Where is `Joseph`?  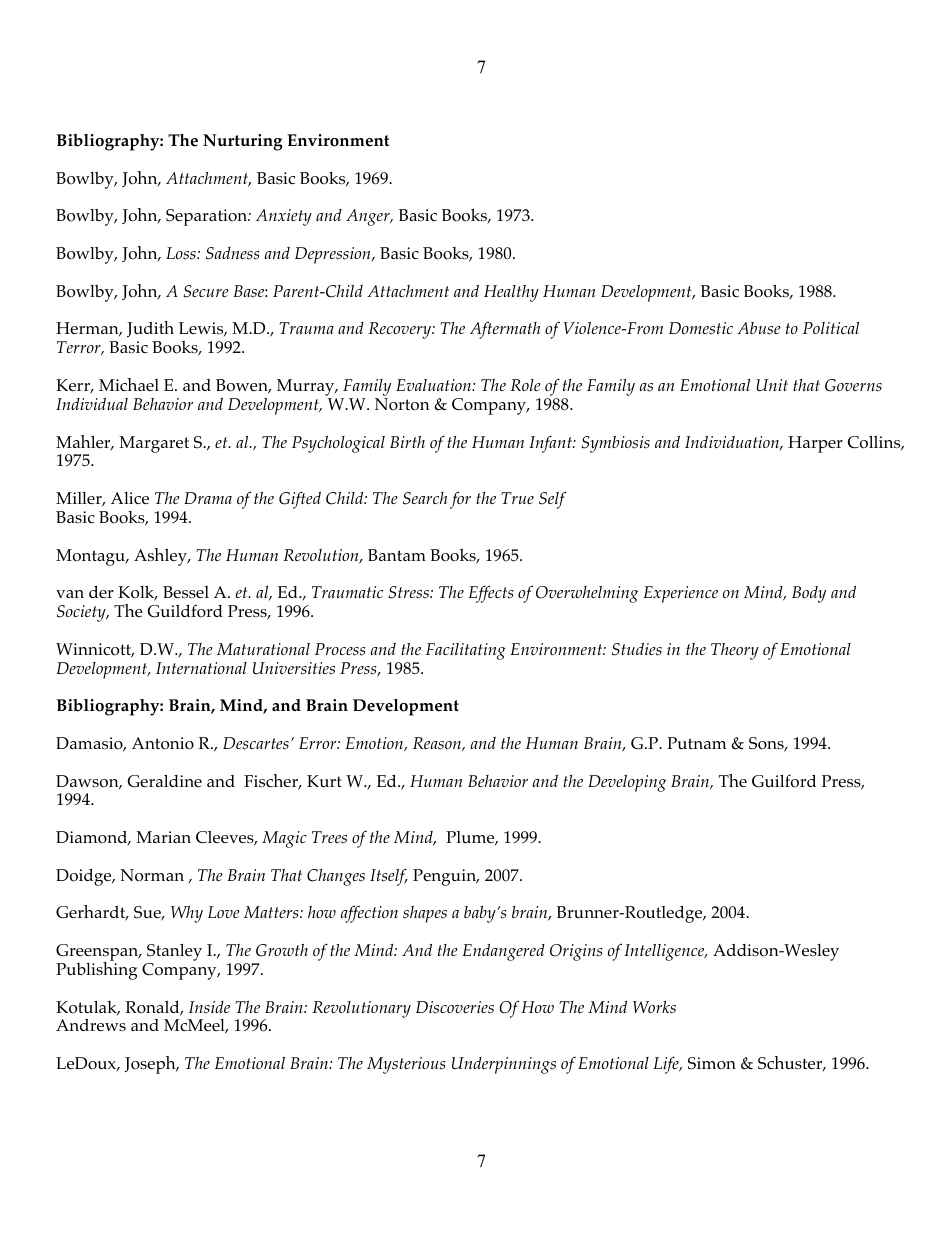
Joseph is located at coordinates (151, 1065).
